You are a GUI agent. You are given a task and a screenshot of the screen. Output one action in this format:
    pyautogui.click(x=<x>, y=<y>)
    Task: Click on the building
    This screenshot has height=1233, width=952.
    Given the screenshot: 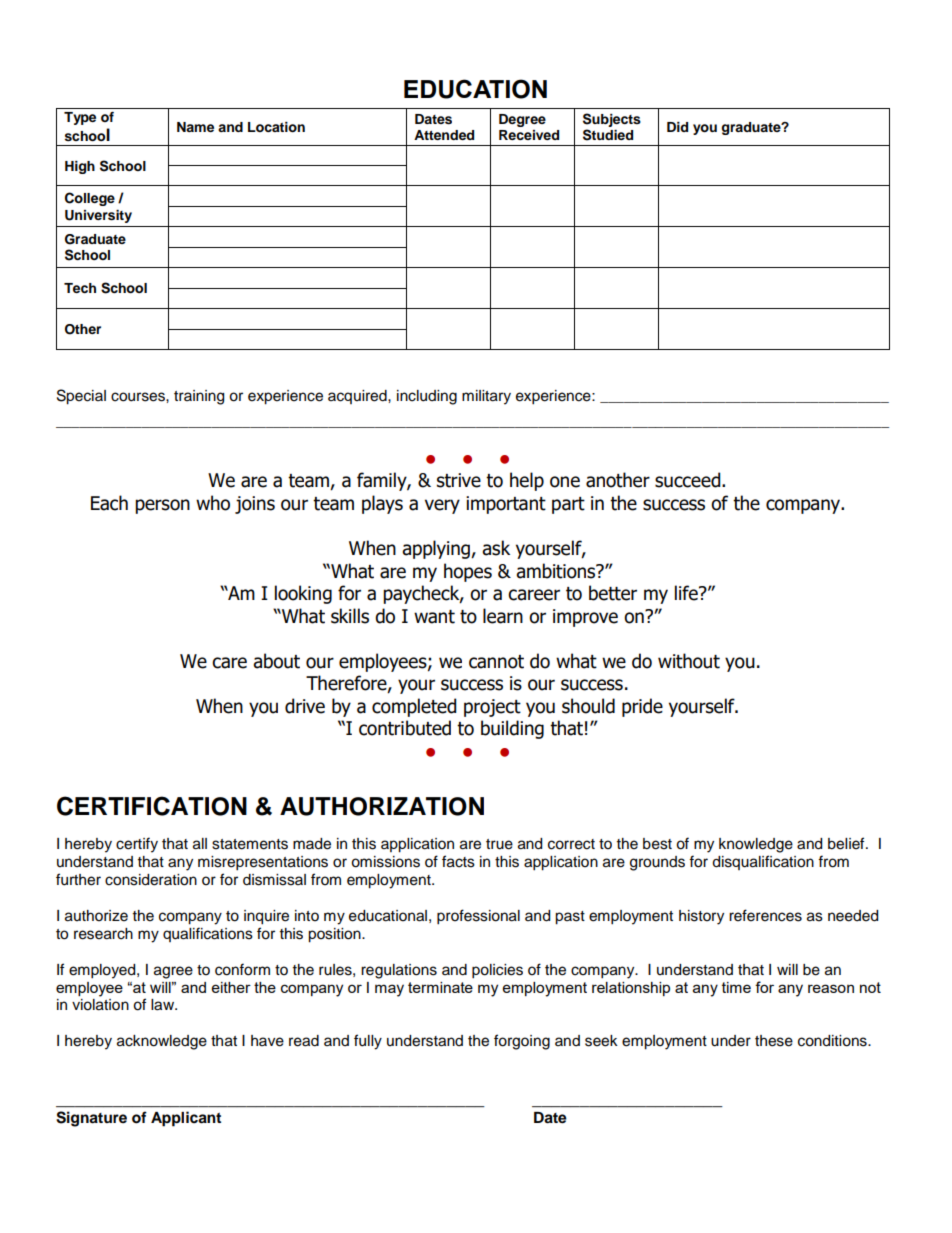 What is the action you would take?
    pyautogui.click(x=512, y=729)
